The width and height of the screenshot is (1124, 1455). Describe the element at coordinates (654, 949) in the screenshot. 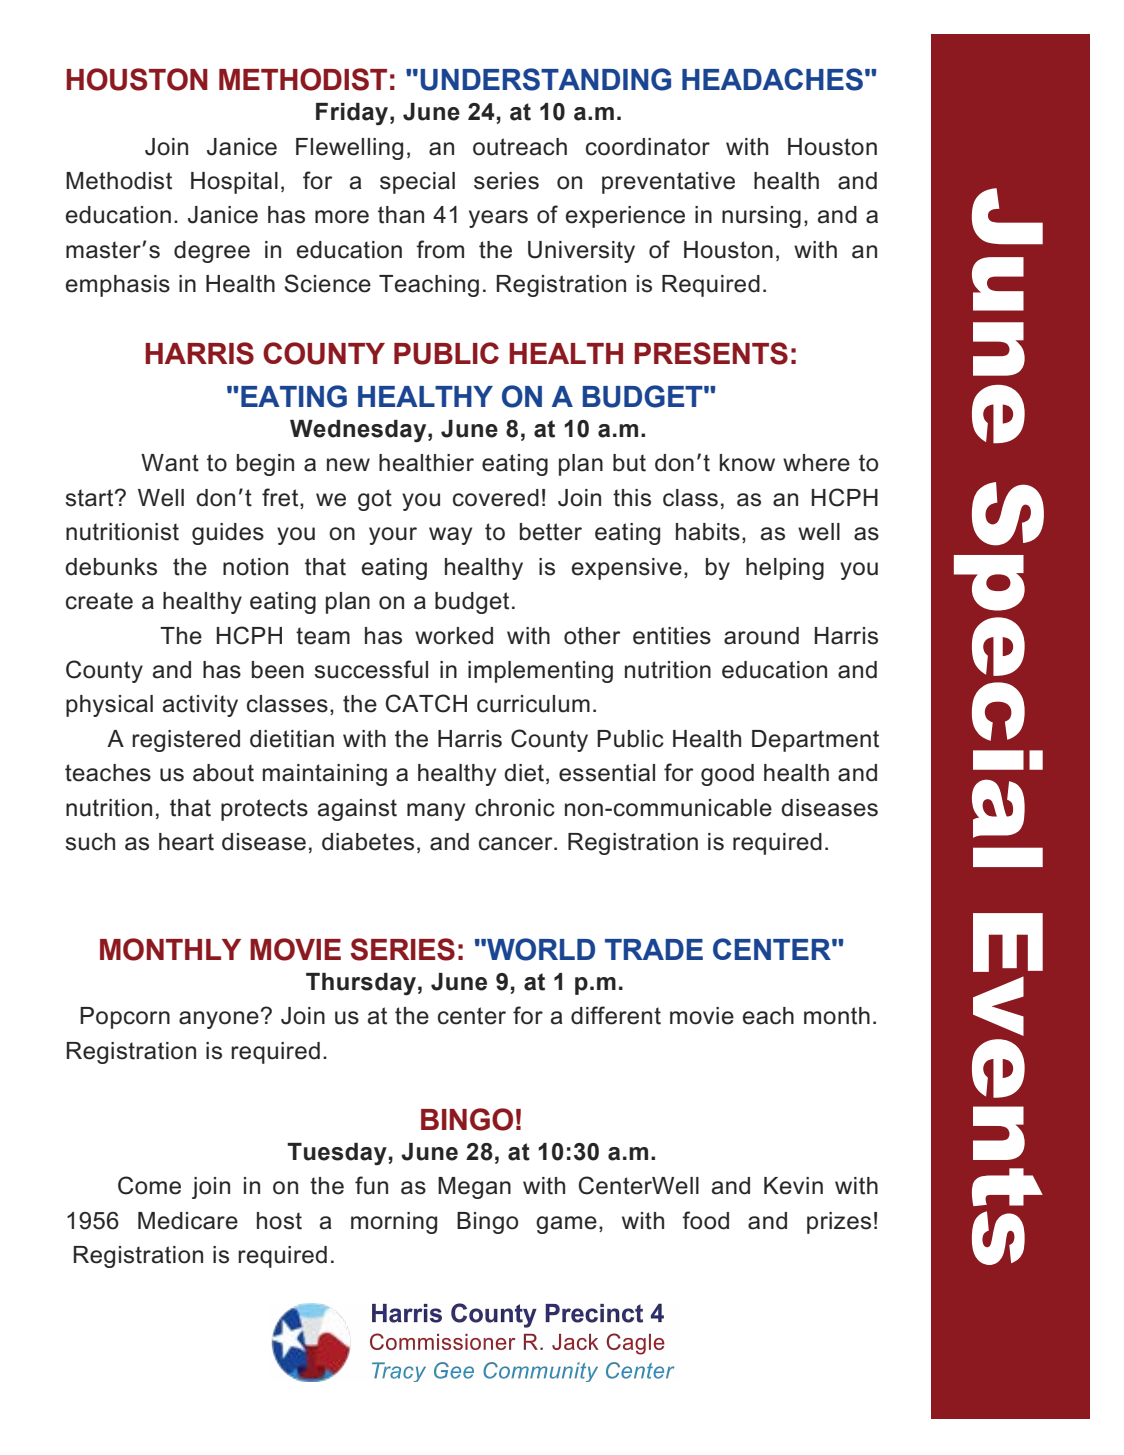

I see `TRADE` at that location.
